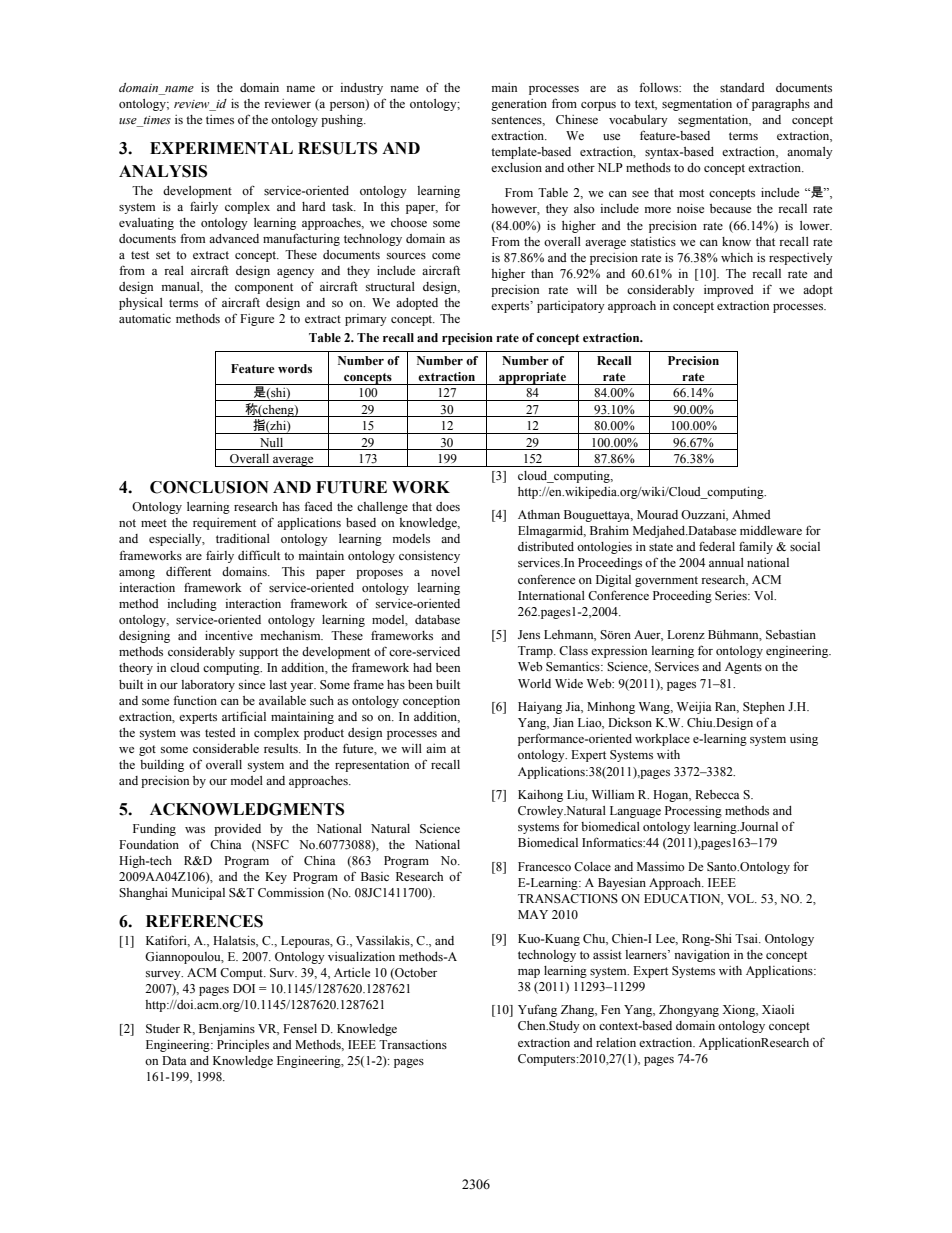 Image resolution: width=952 pixels, height=1233 pixels. What do you see at coordinates (764, 708) in the page?
I see `Stephen` at bounding box center [764, 708].
